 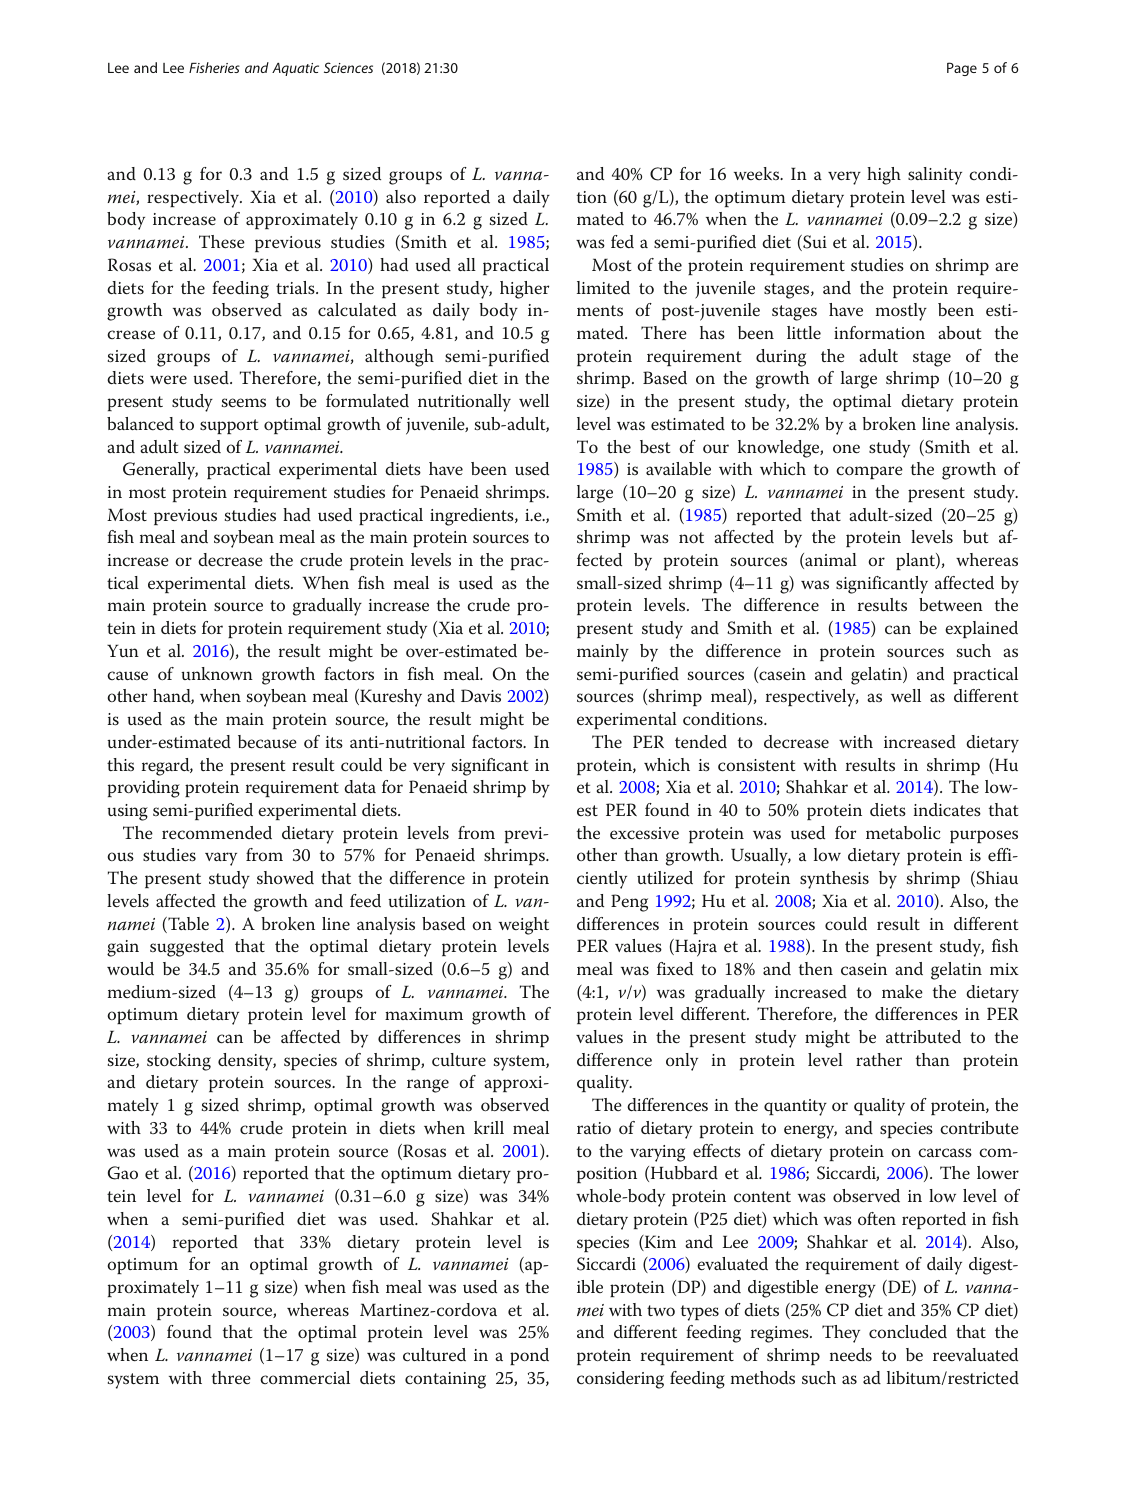 What do you see at coordinates (908, 1332) in the screenshot?
I see `concluded` at bounding box center [908, 1332].
